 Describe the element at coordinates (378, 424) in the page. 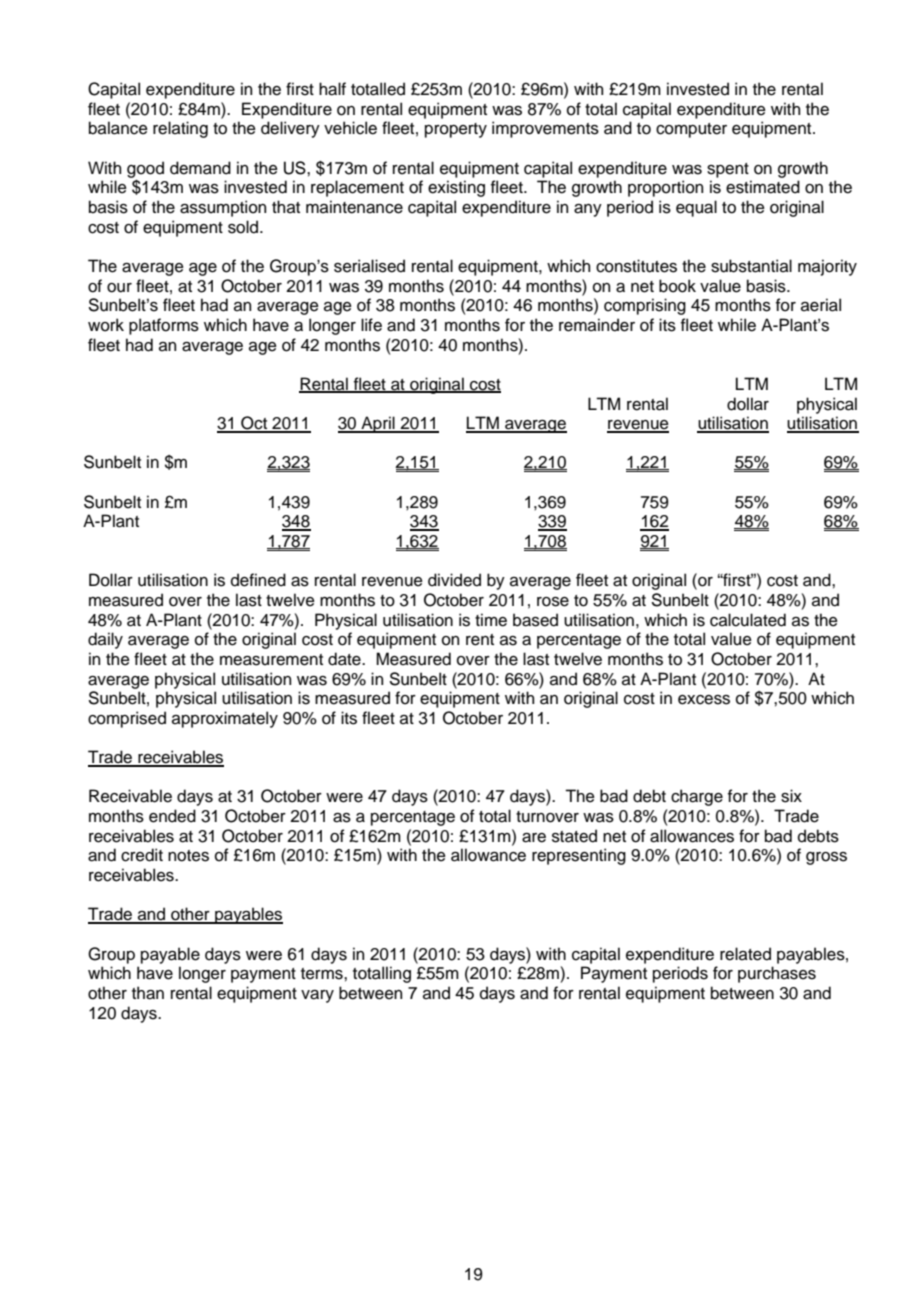

I see `April` at that location.
